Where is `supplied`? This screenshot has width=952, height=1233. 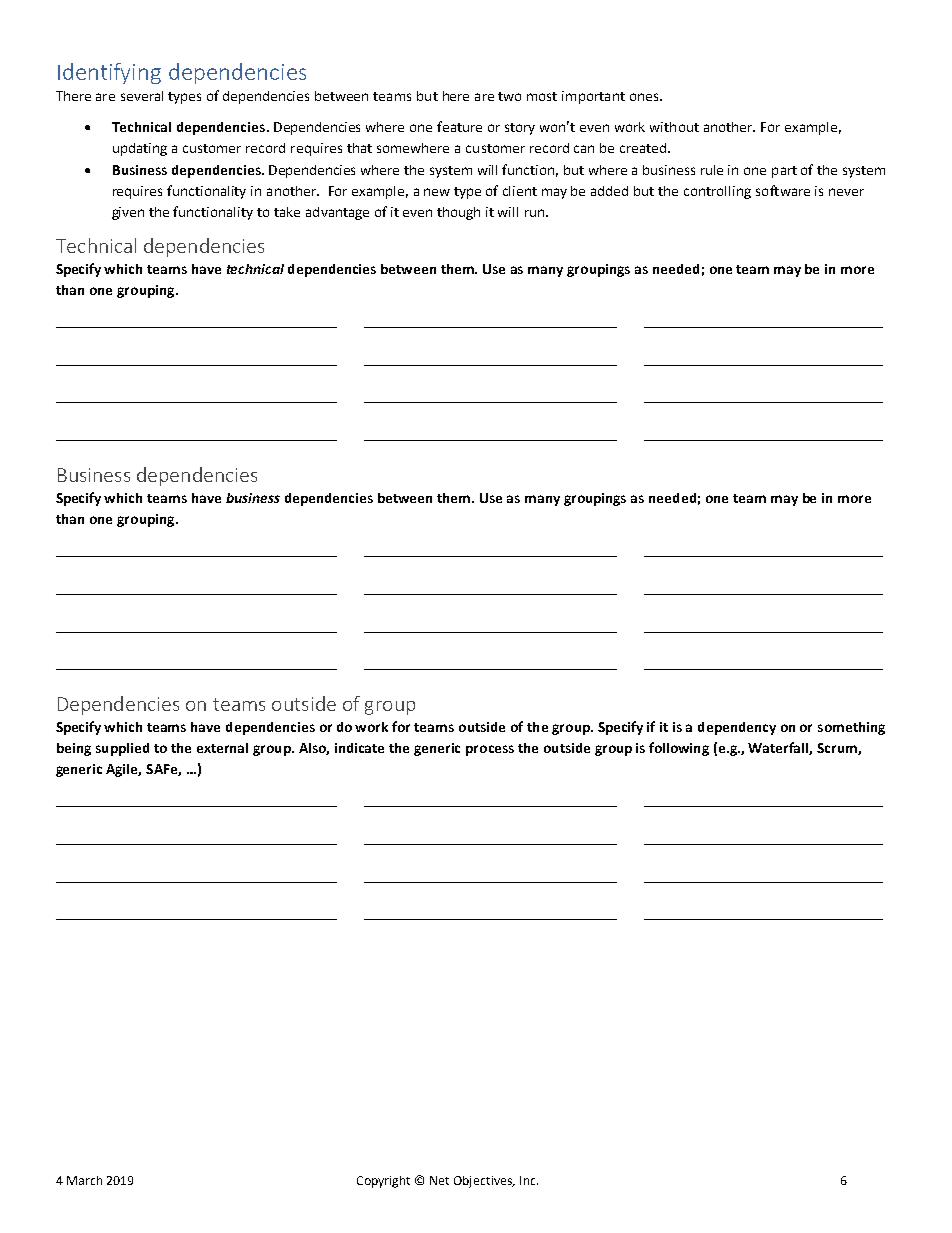
supplied is located at coordinates (122, 749).
